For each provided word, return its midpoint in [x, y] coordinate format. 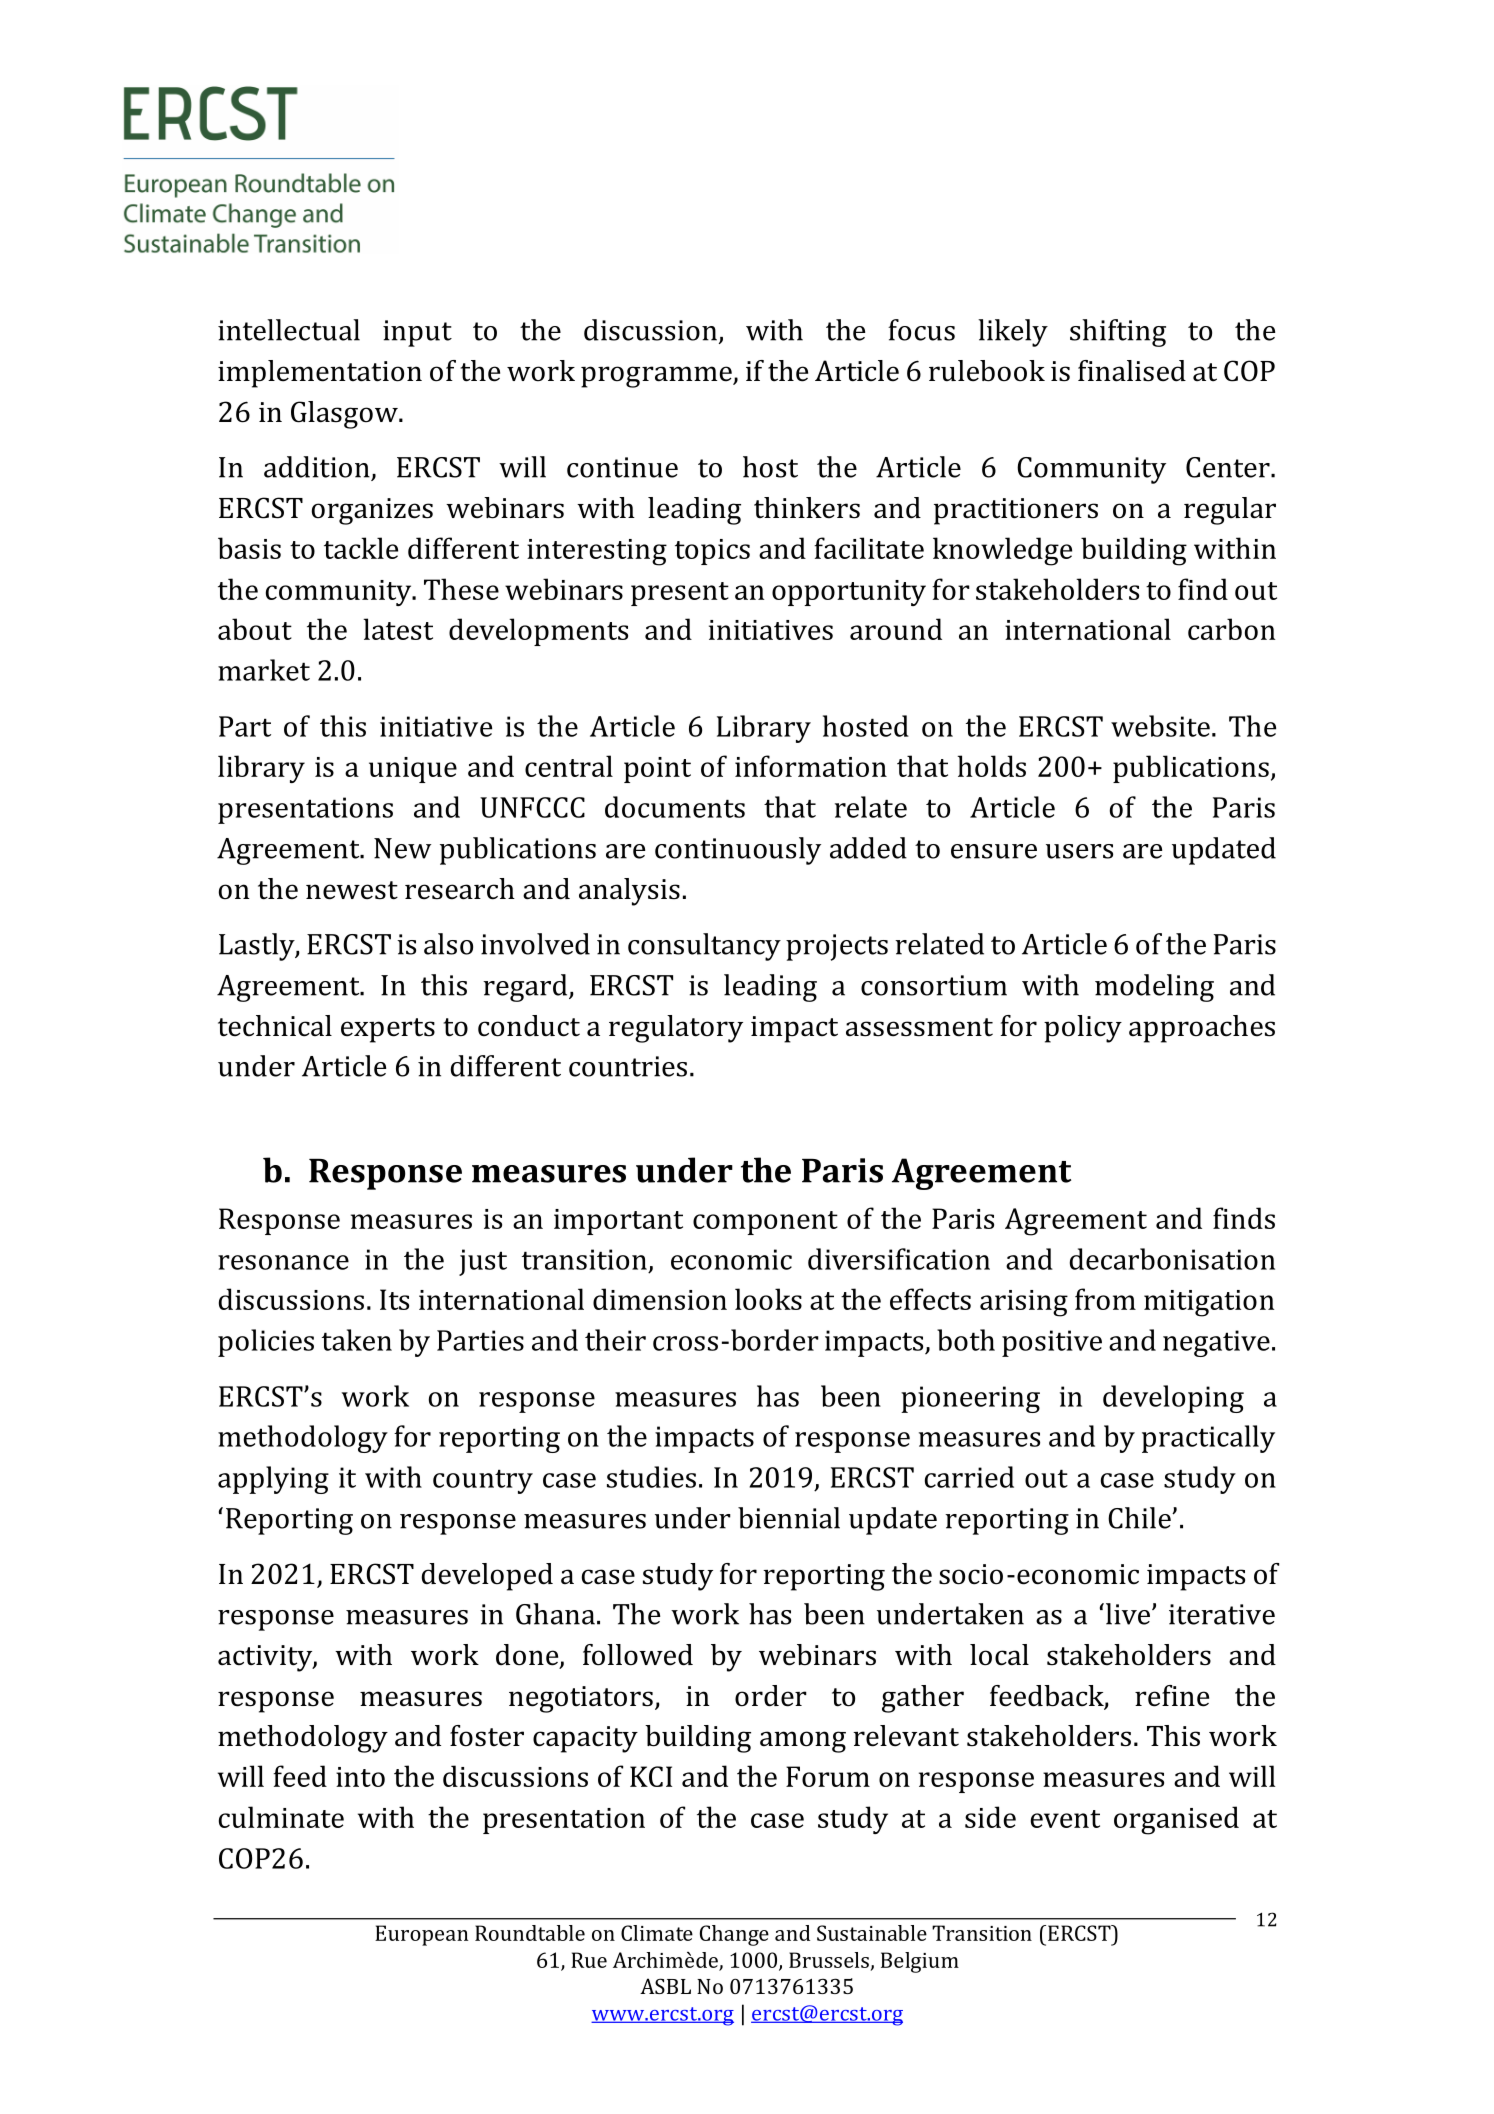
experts [388, 1030]
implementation [320, 374]
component [765, 1223]
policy [1083, 1029]
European [421, 1935]
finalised [1132, 371]
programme [657, 377]
